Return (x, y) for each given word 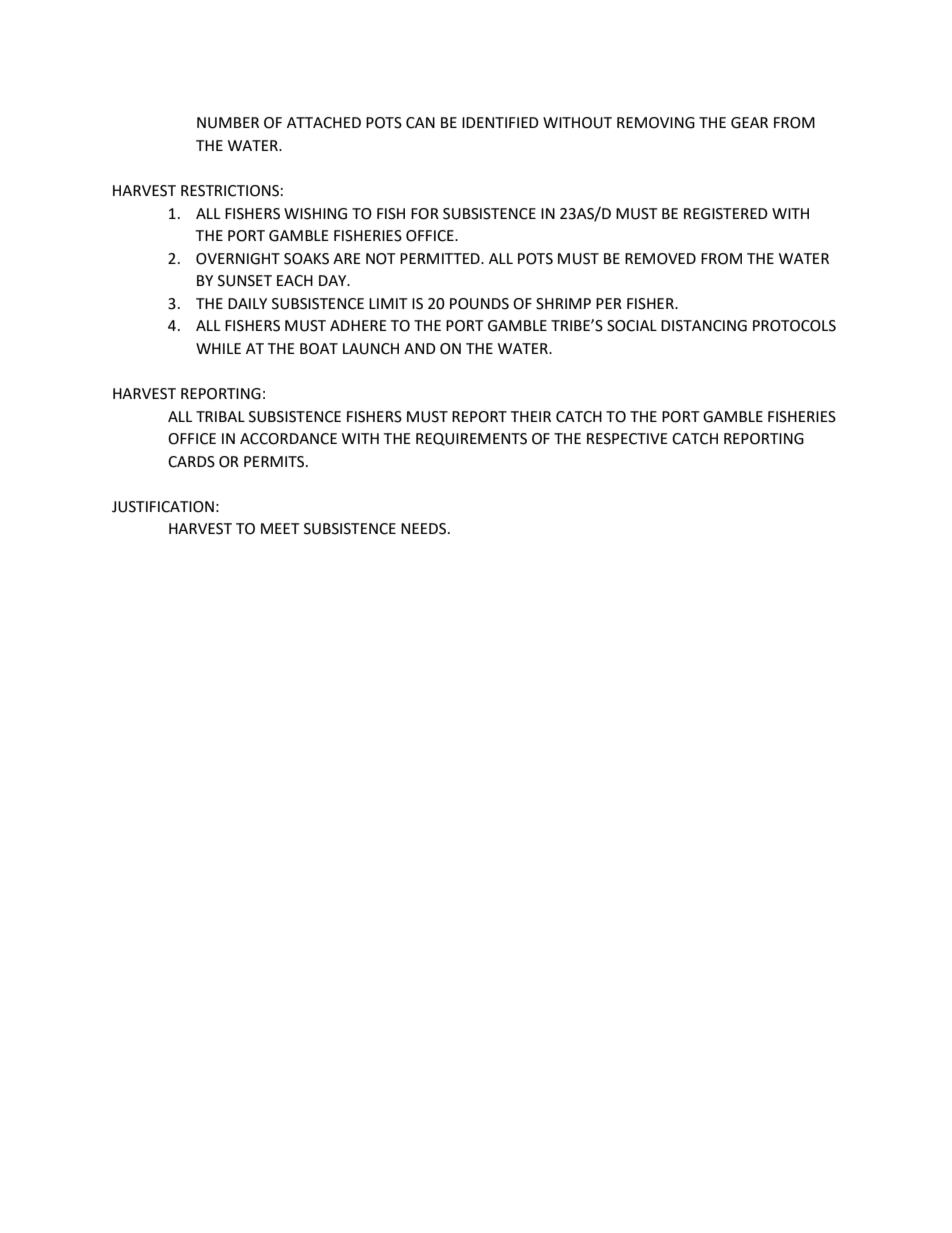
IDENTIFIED (500, 122)
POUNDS (479, 304)
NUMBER (228, 123)
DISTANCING (704, 326)
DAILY (247, 303)
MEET (280, 528)
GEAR (749, 123)
